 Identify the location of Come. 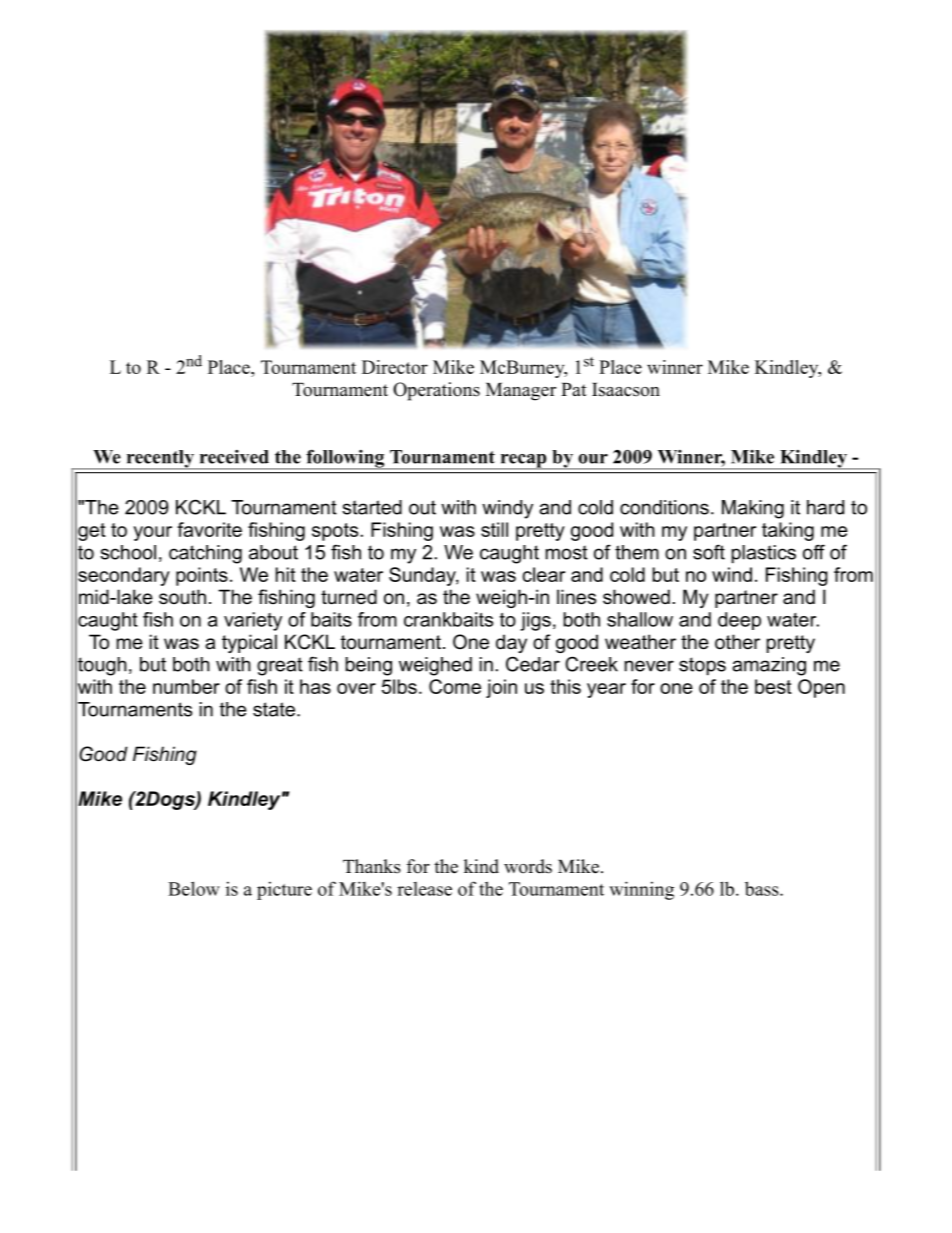
(455, 686).
